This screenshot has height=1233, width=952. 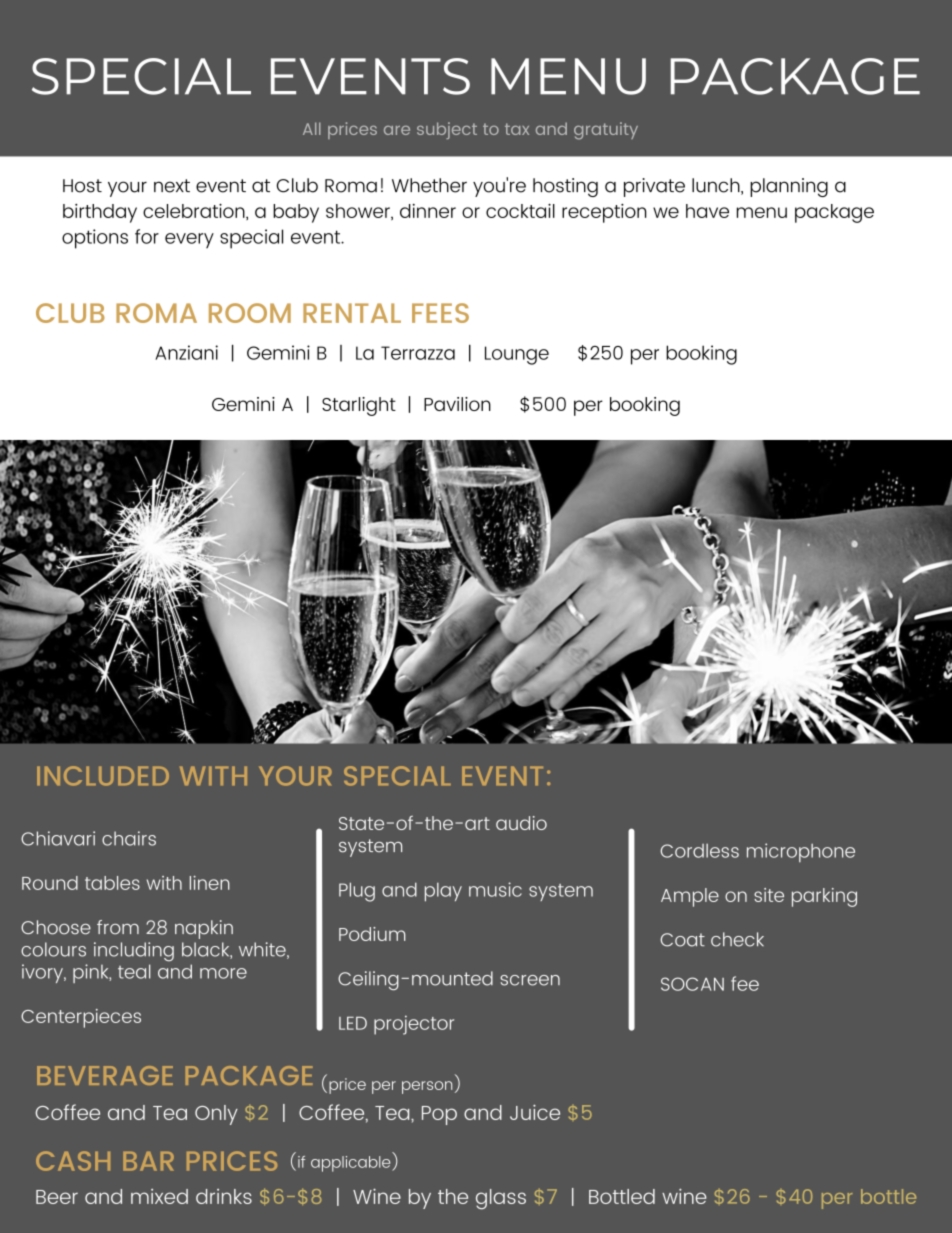 I want to click on Cordless, so click(x=699, y=851).
